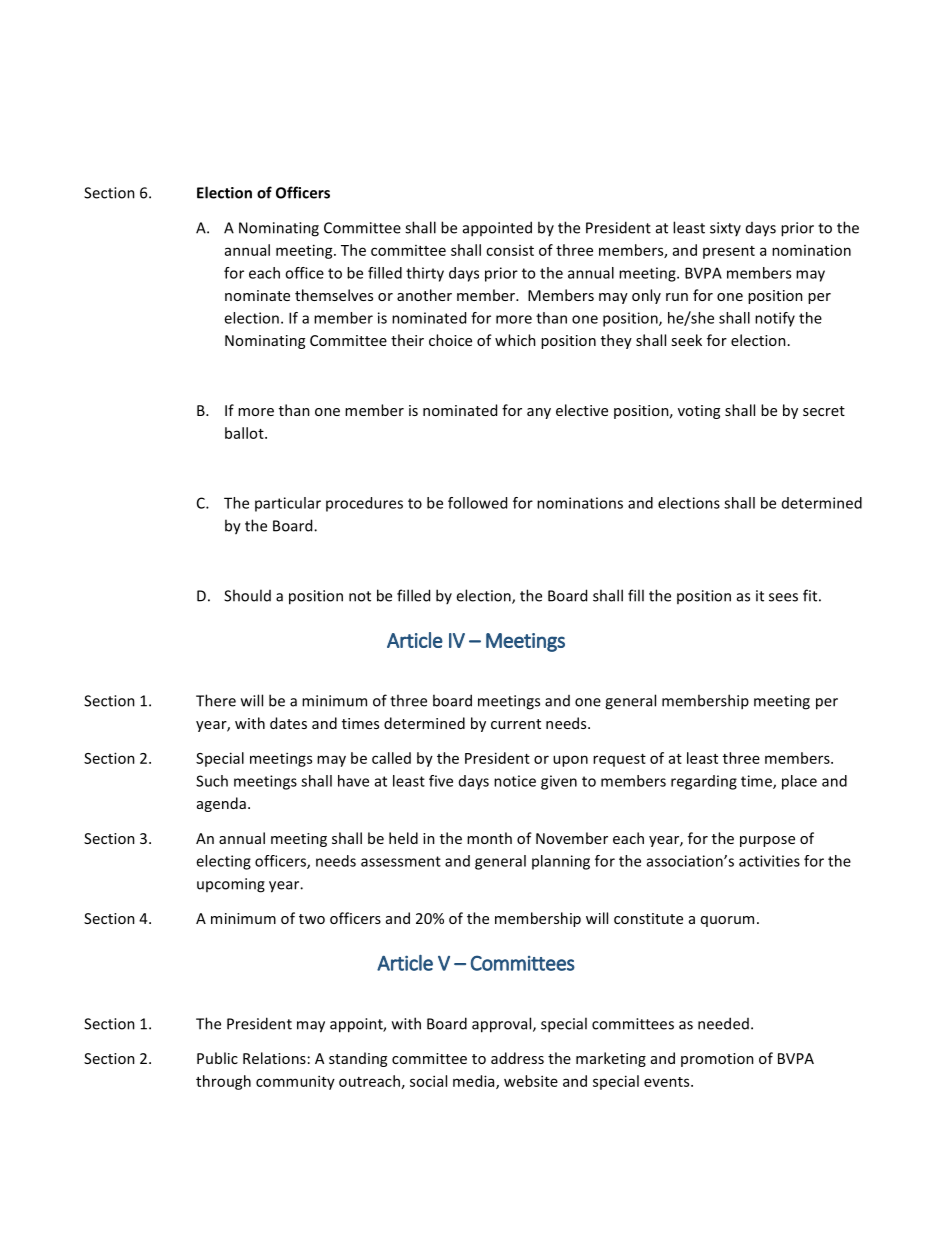  Describe the element at coordinates (334, 295) in the image. I see `themselves` at that location.
